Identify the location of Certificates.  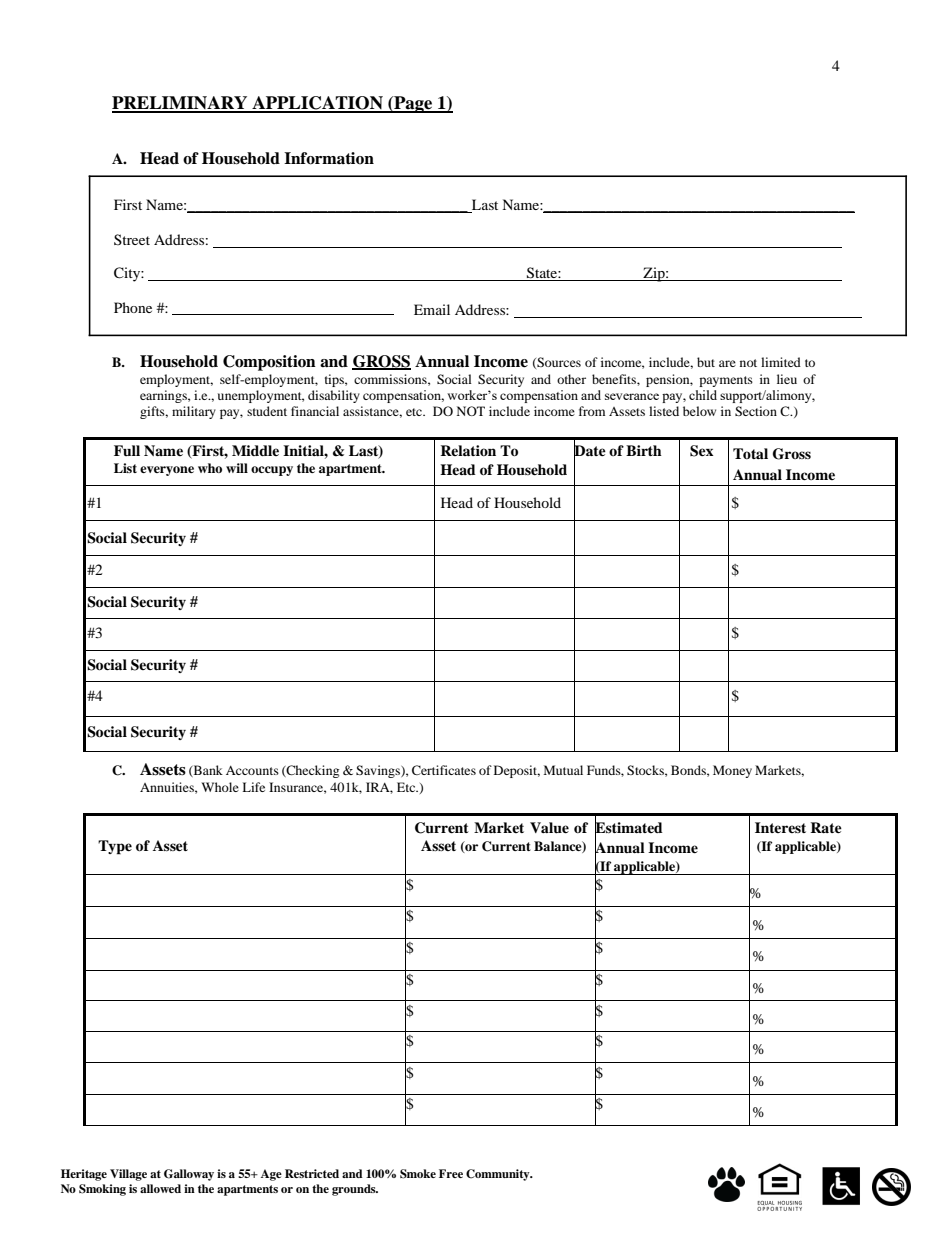
(444, 770).
